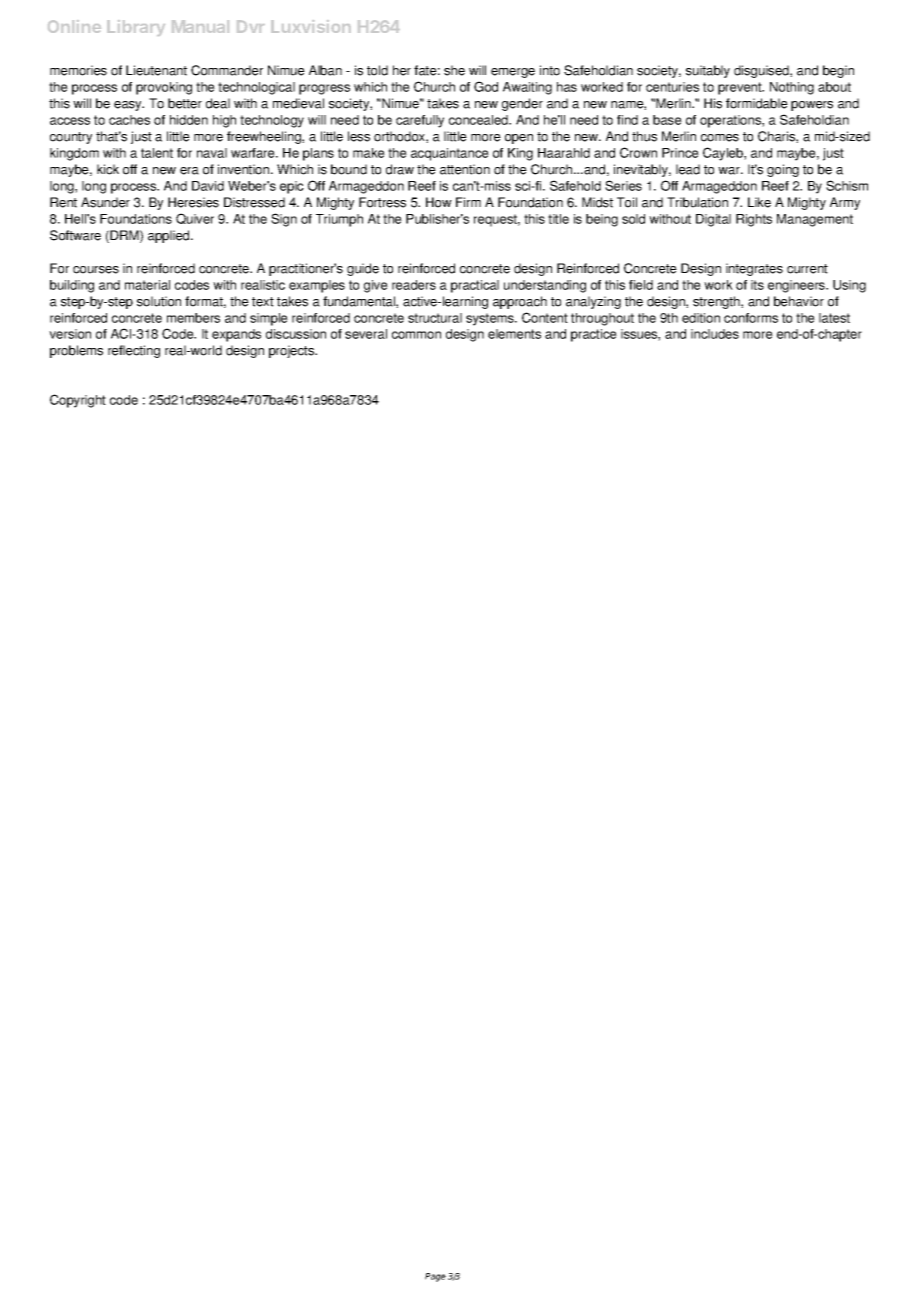 Image resolution: width=924 pixels, height=1308 pixels. I want to click on God, so click(486, 86).
